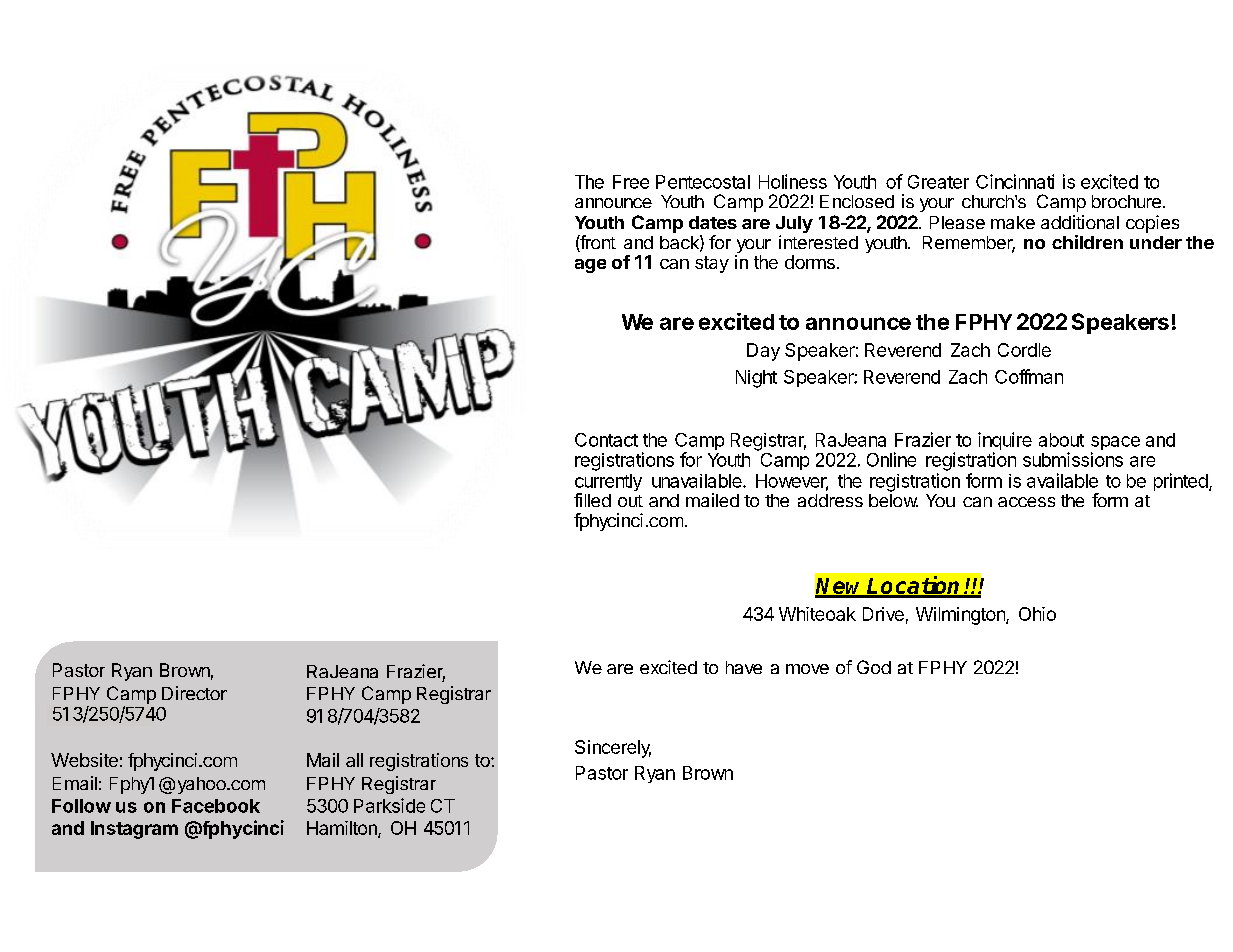  Describe the element at coordinates (631, 182) in the image. I see `Free` at that location.
